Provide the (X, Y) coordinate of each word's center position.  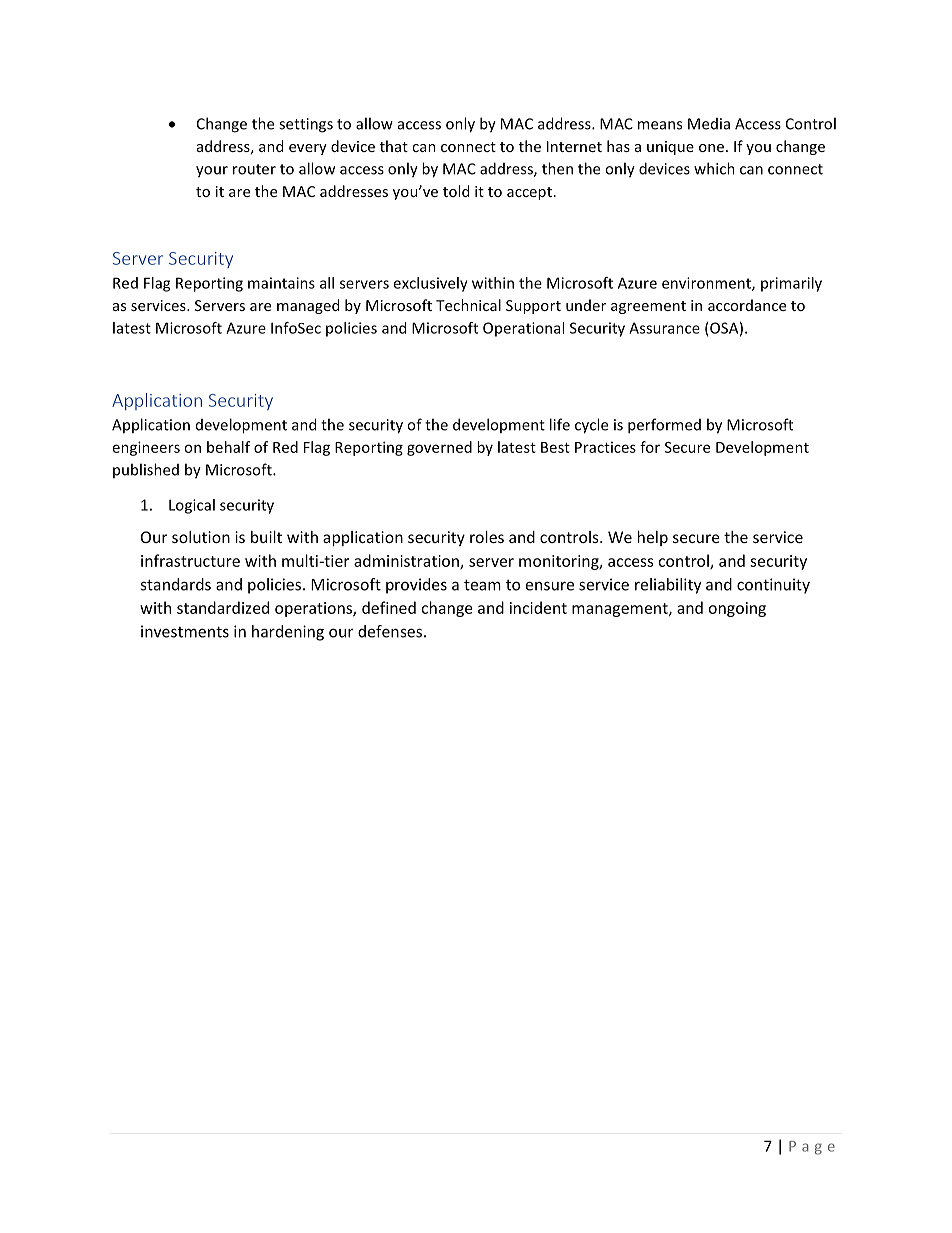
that (394, 146)
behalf (228, 447)
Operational (523, 329)
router (254, 169)
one (713, 148)
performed (664, 426)
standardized (223, 607)
